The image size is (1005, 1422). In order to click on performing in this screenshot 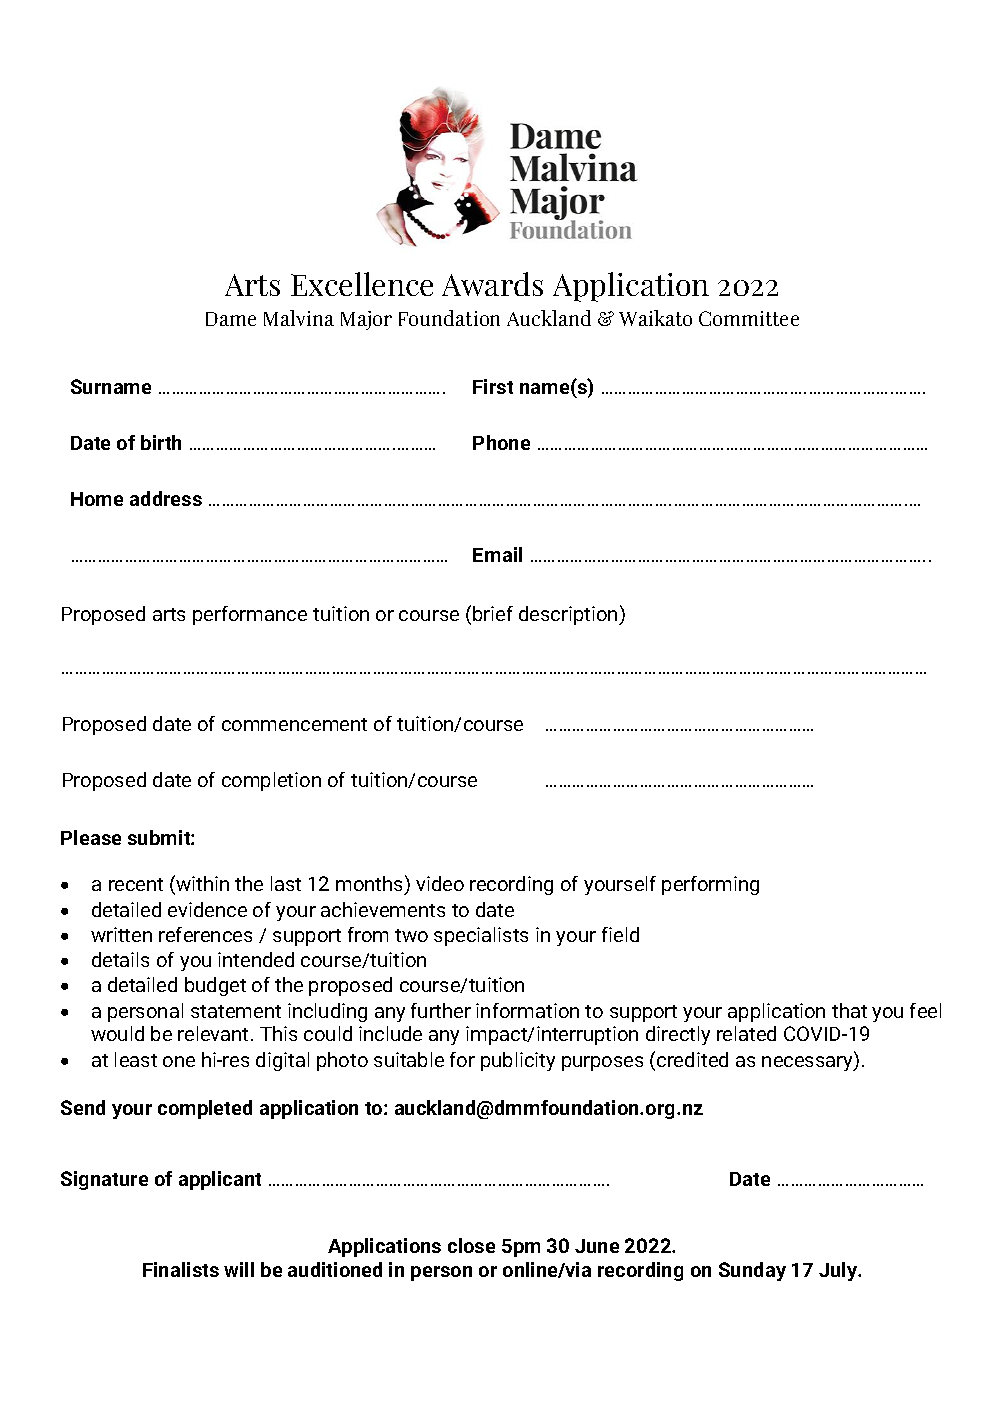, I will do `click(710, 885)`.
